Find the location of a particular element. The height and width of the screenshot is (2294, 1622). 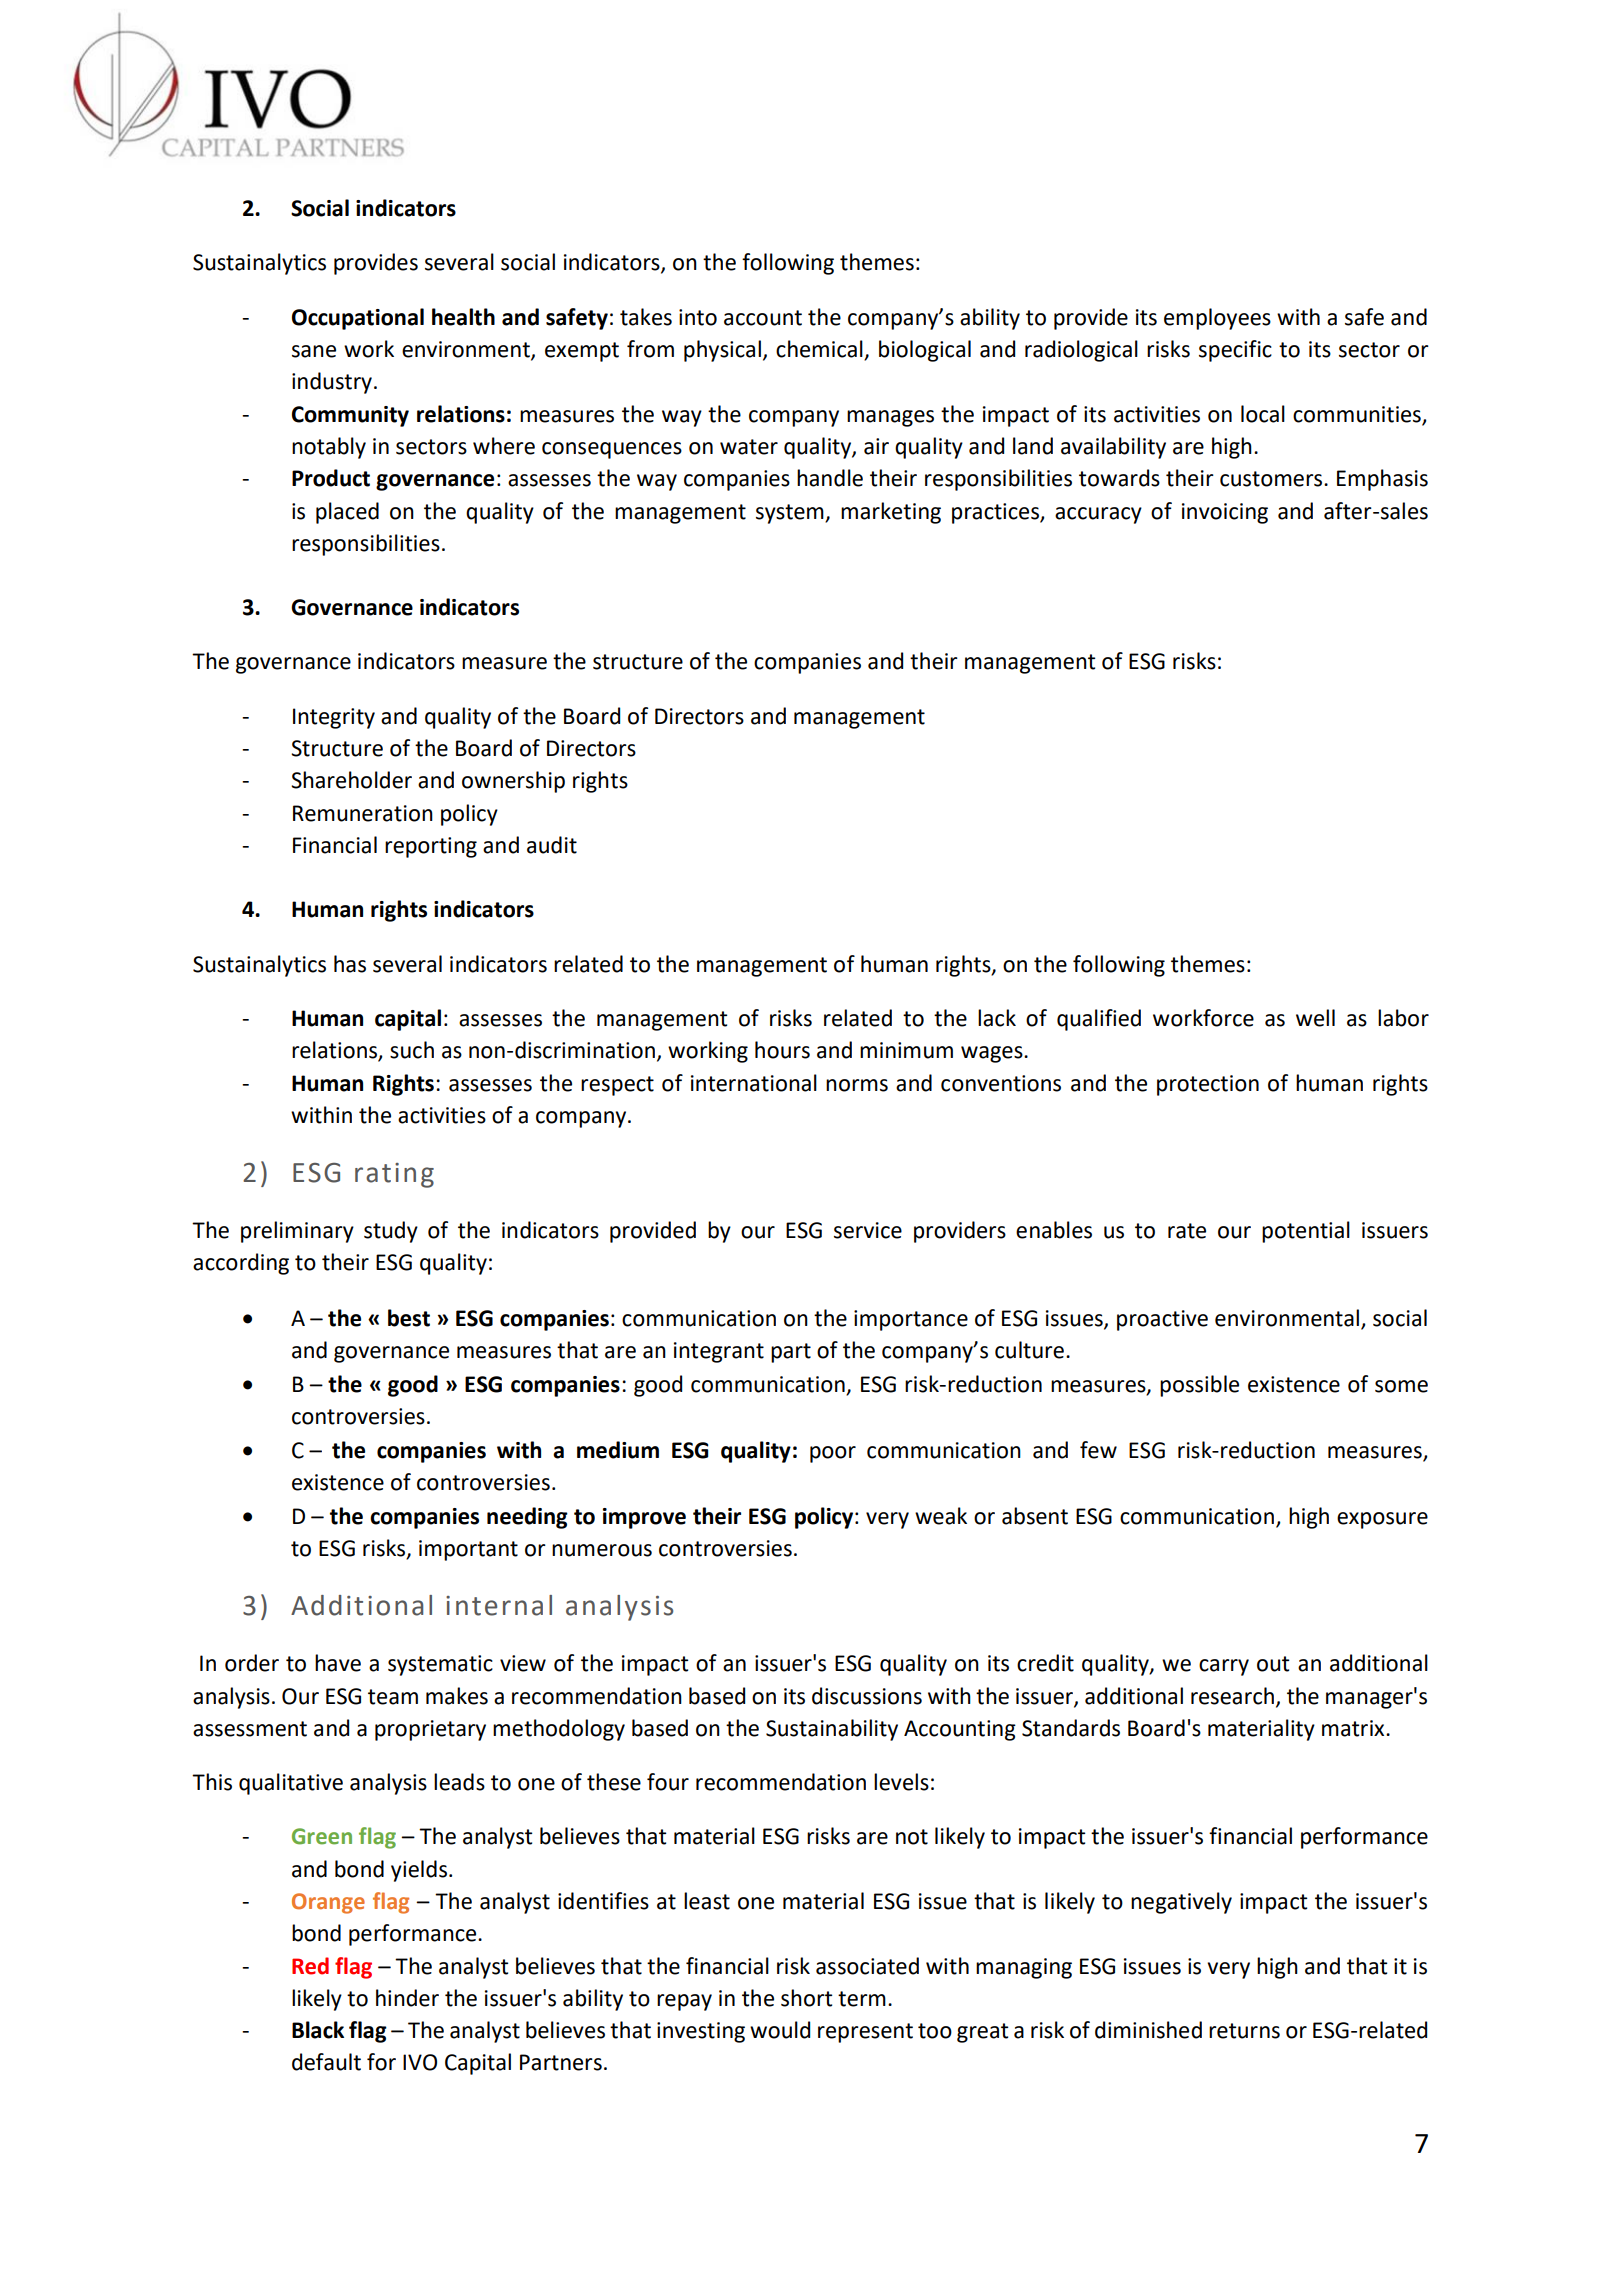

hinder is located at coordinates (407, 1998).
